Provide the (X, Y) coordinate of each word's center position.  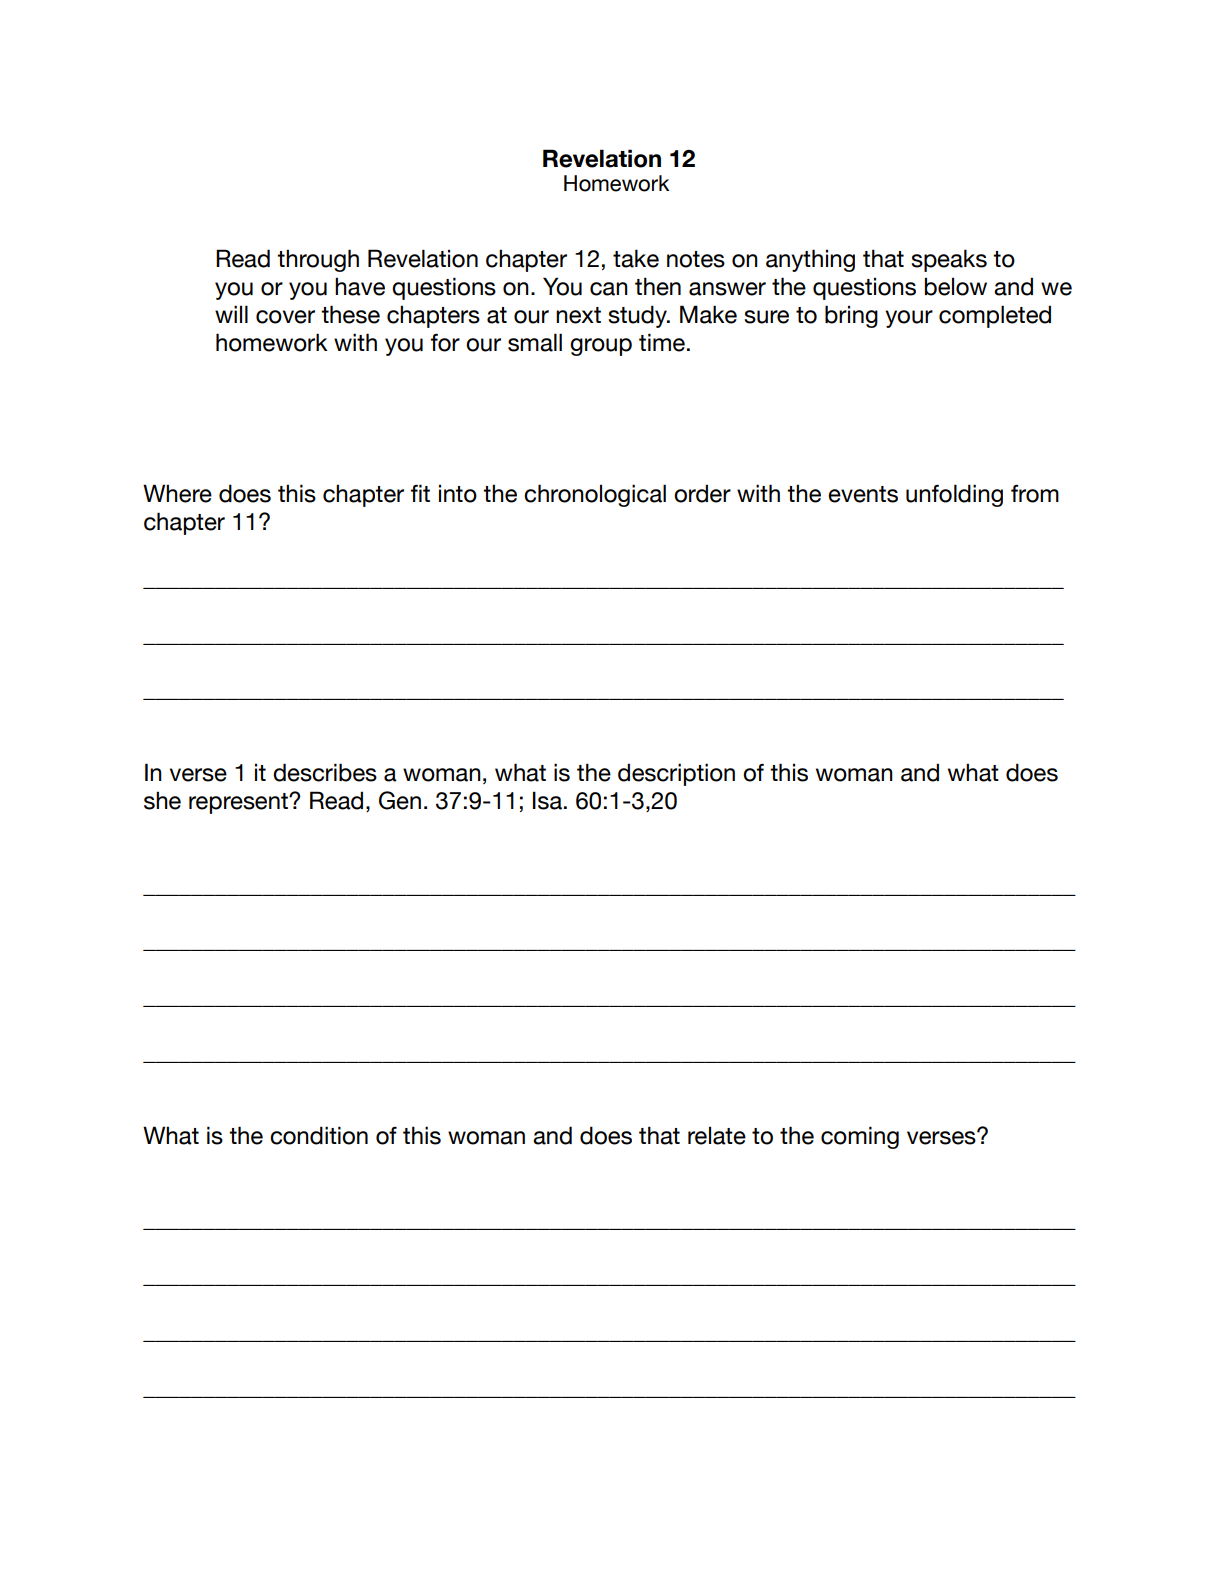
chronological (595, 495)
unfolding (954, 495)
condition (319, 1135)
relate (717, 1135)
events (863, 494)
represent (239, 803)
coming (860, 1137)
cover (285, 317)
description (676, 774)
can (609, 289)
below (956, 286)
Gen (400, 800)
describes (325, 772)
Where (177, 493)
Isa (547, 800)
